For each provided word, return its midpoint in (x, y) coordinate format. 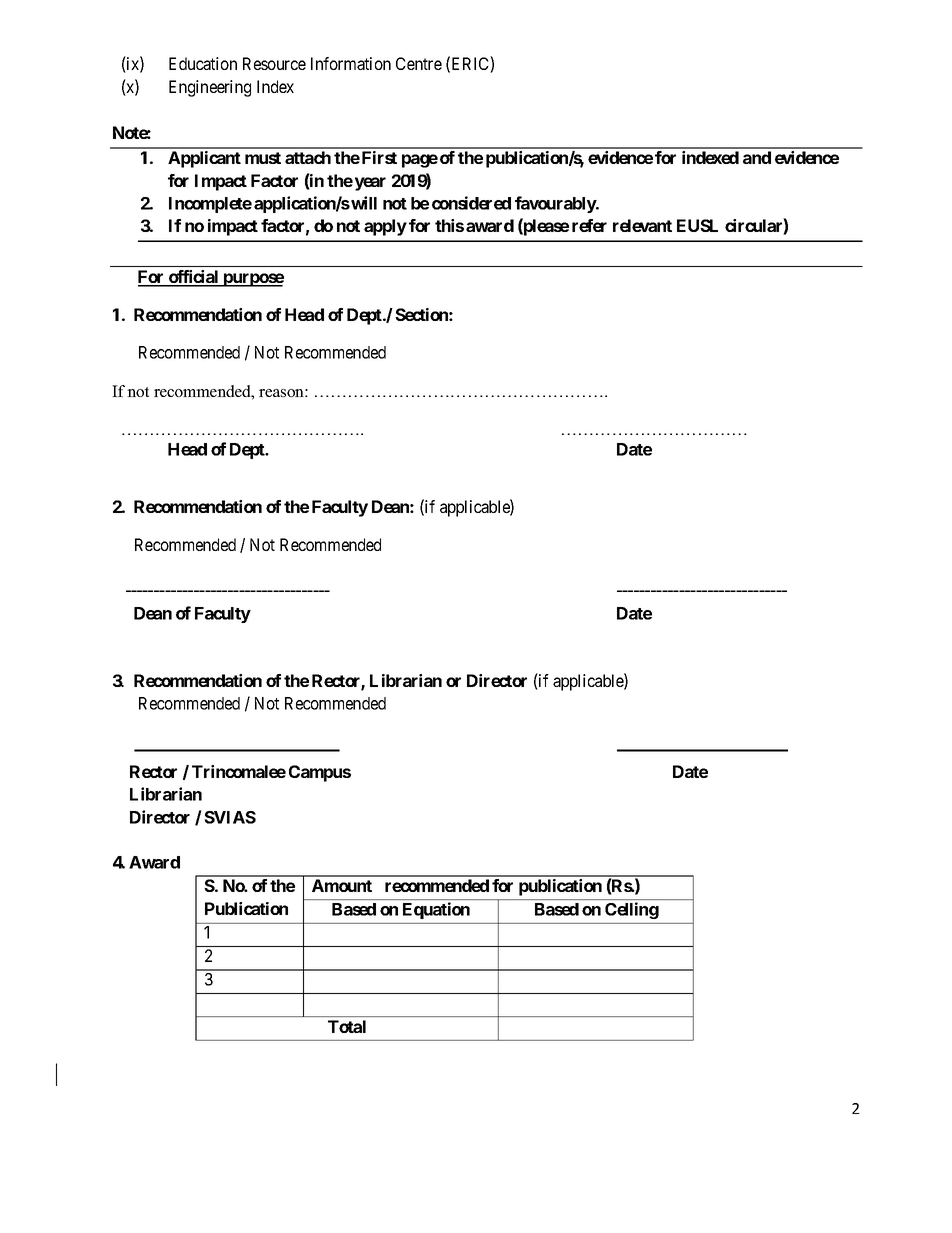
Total (347, 1026)
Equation (436, 910)
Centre (419, 63)
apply (385, 227)
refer (589, 225)
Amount (342, 885)
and (757, 157)
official (194, 278)
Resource (274, 63)
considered (471, 203)
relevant (642, 225)
